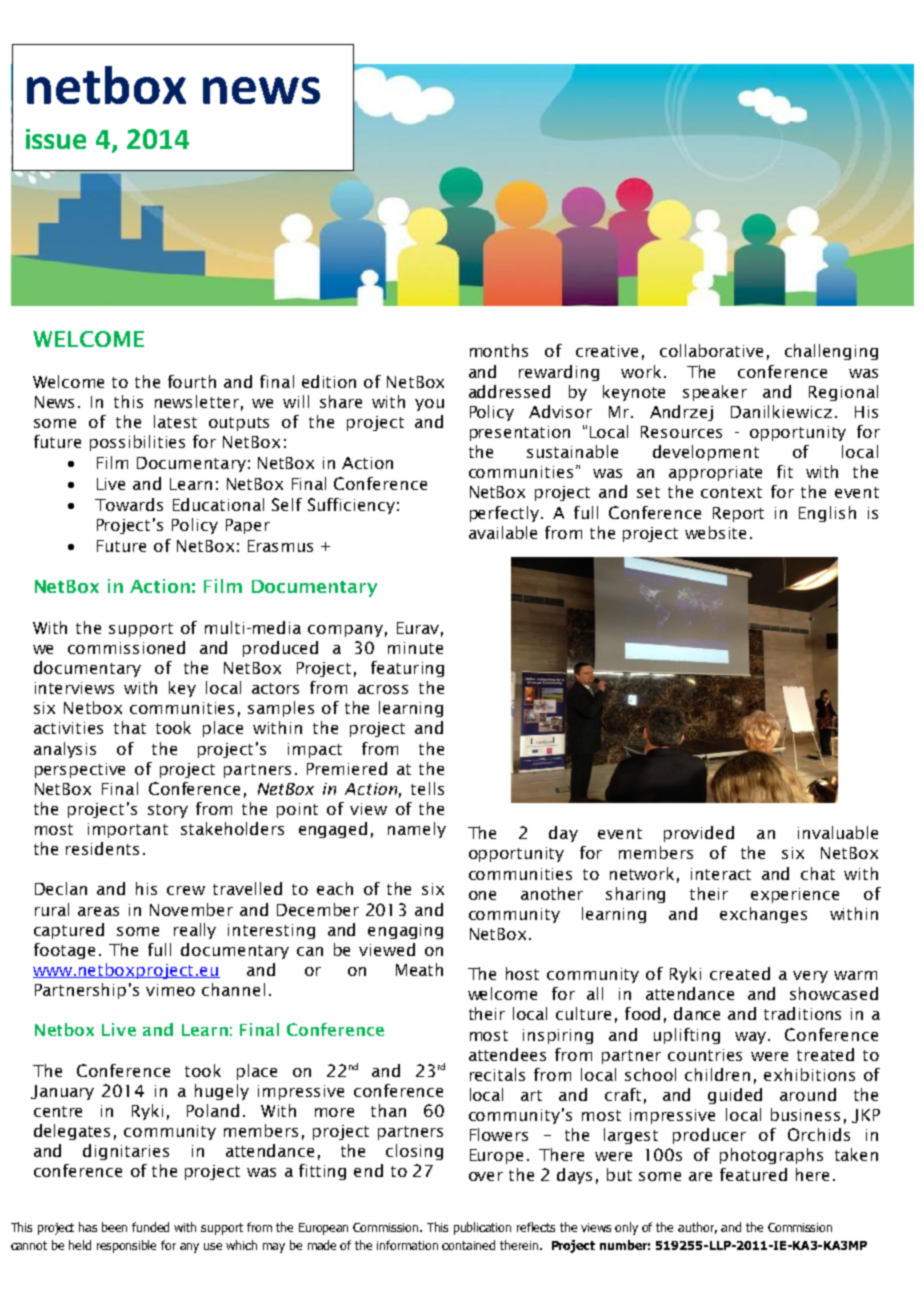 The height and width of the document is (1308, 924). What do you see at coordinates (740, 973) in the document?
I see `created` at bounding box center [740, 973].
